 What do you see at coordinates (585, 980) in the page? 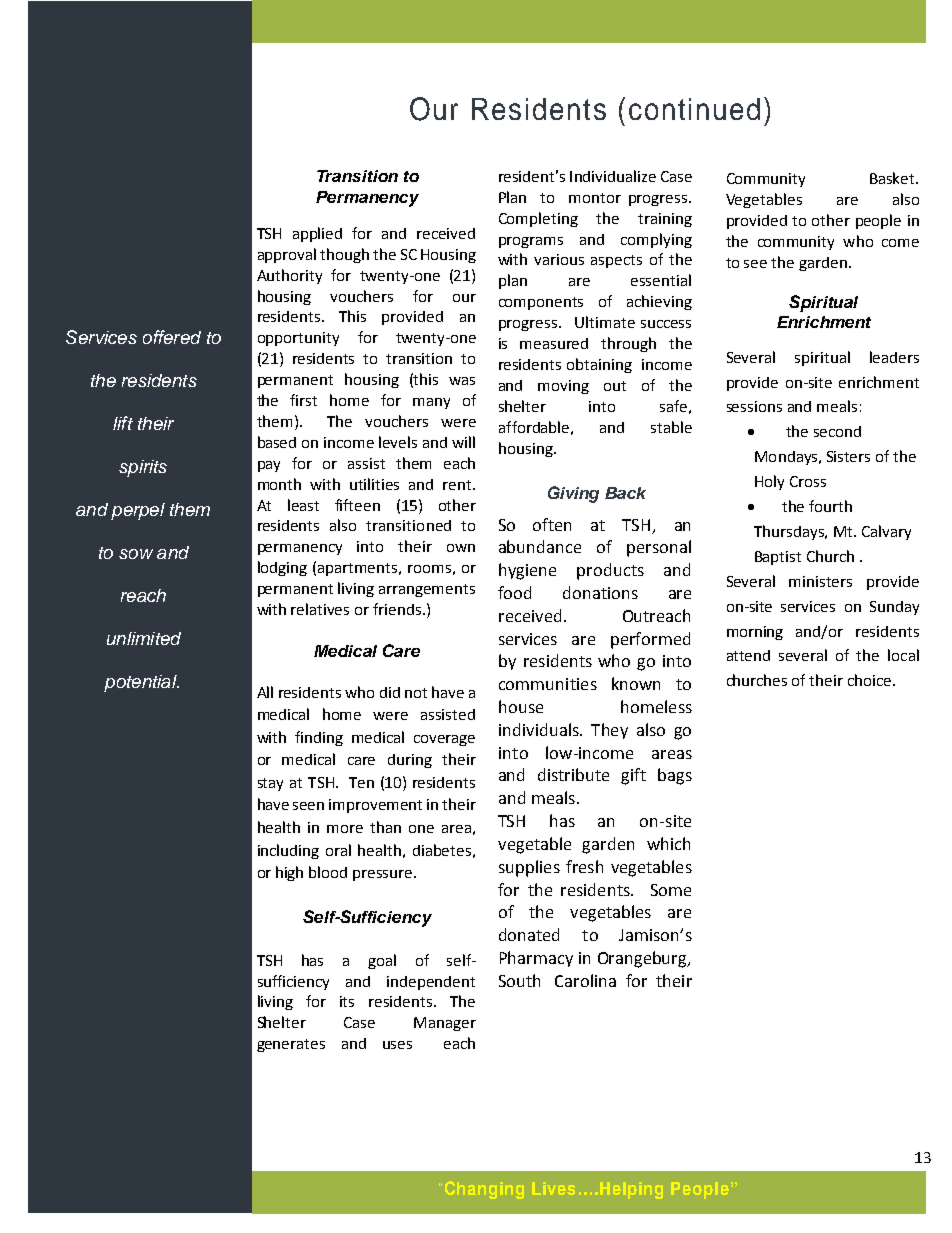
I see `Carolina` at bounding box center [585, 980].
